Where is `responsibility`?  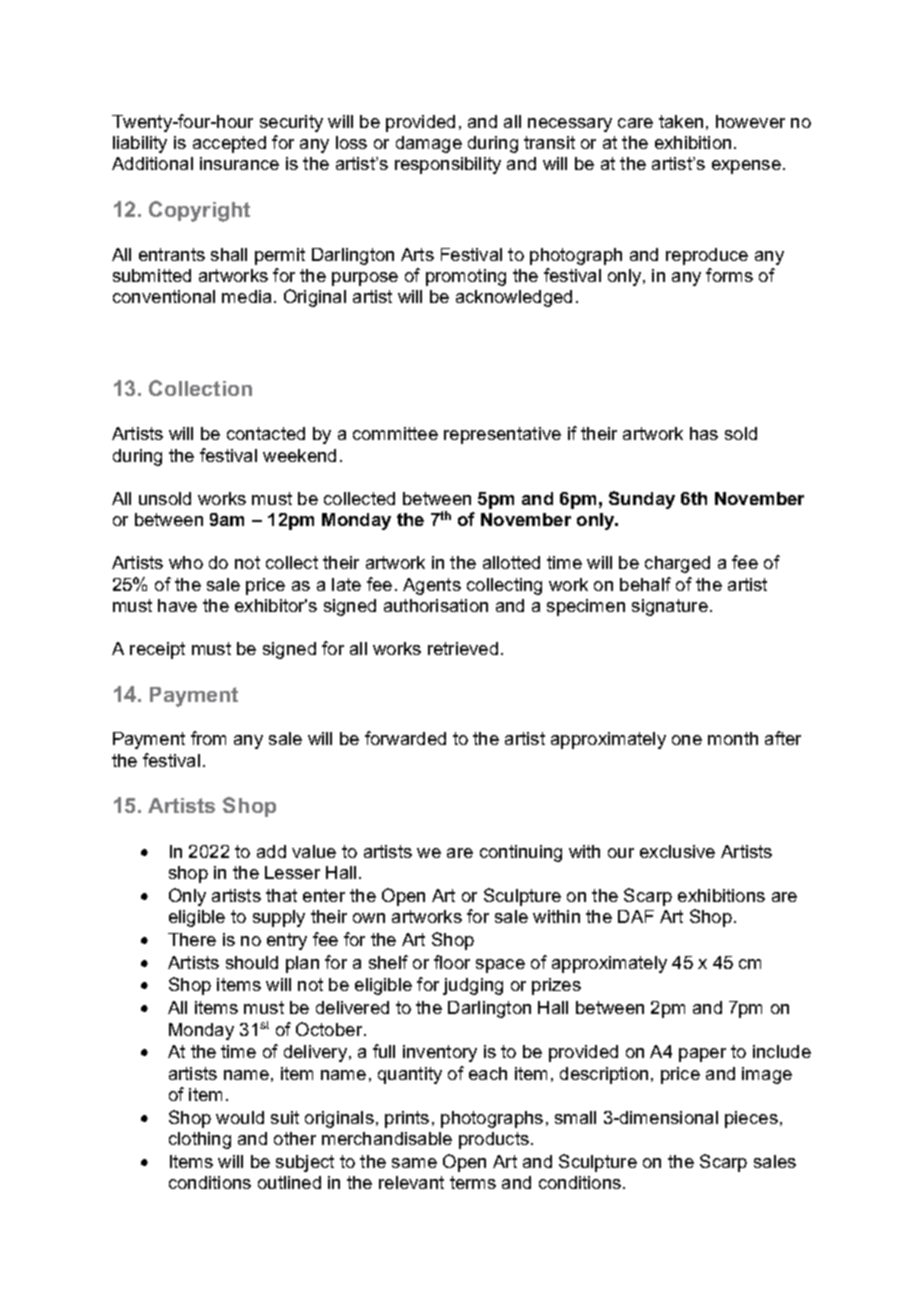
responsibility is located at coordinates (448, 165).
